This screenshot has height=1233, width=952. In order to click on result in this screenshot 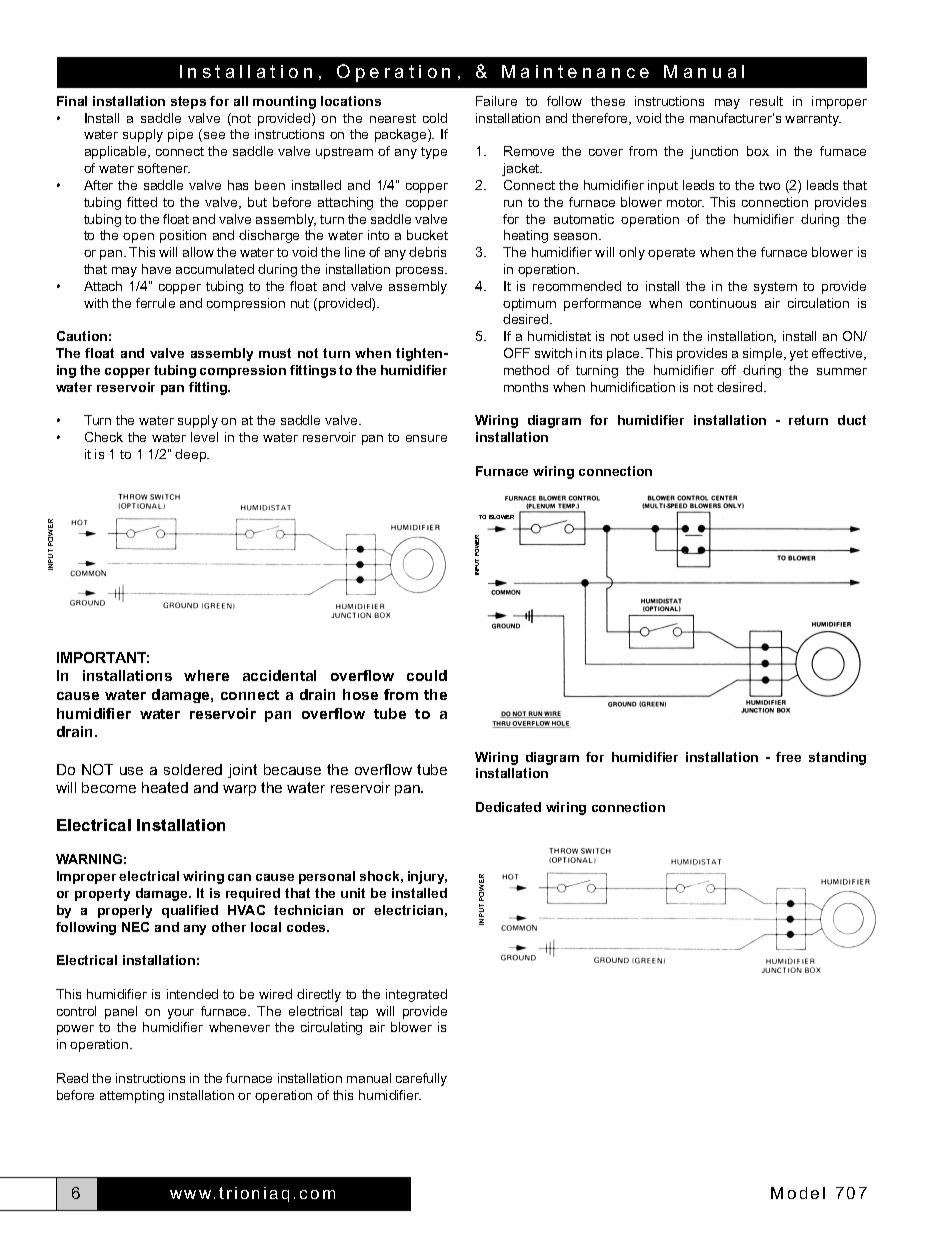, I will do `click(766, 101)`.
